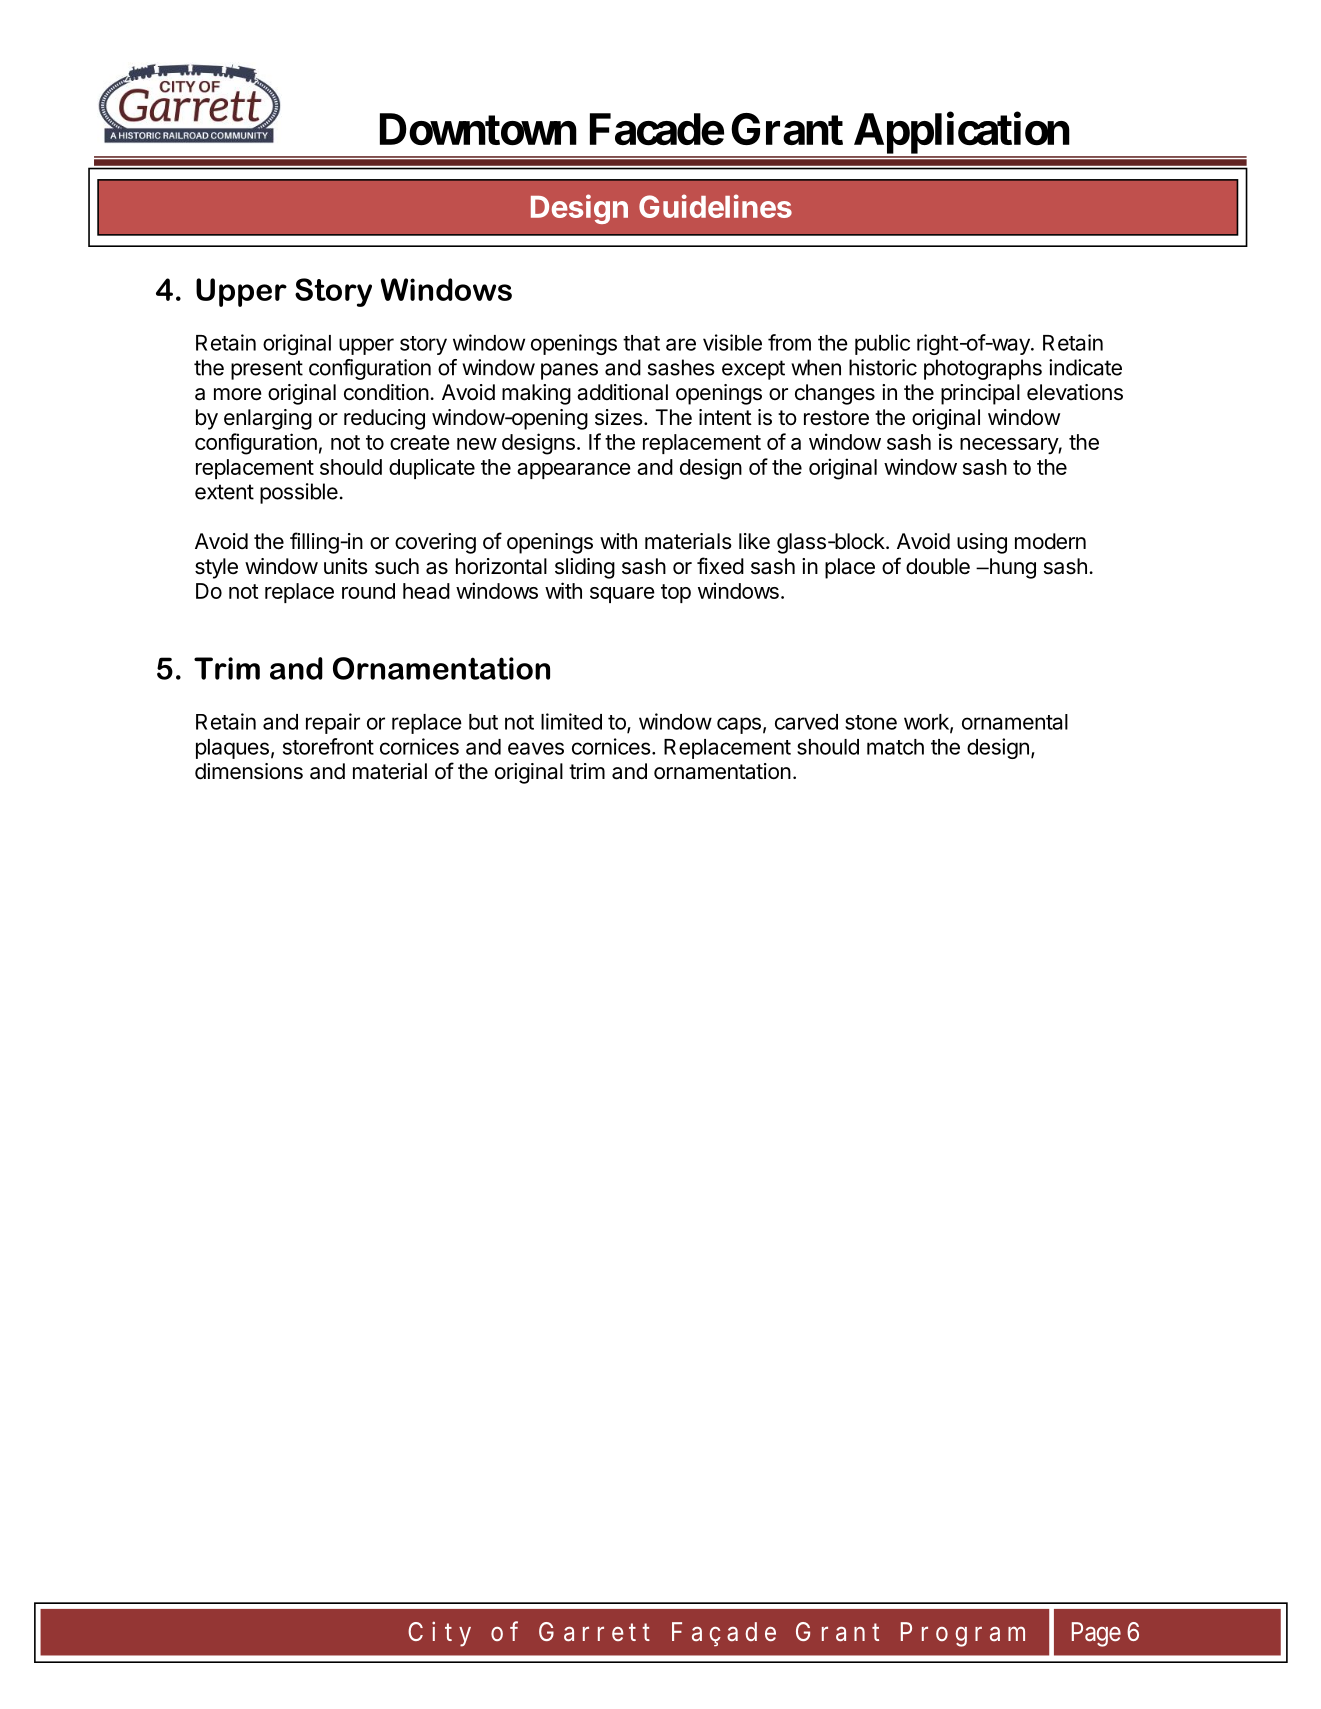 The height and width of the screenshot is (1709, 1321). I want to click on Page, so click(1096, 1634).
